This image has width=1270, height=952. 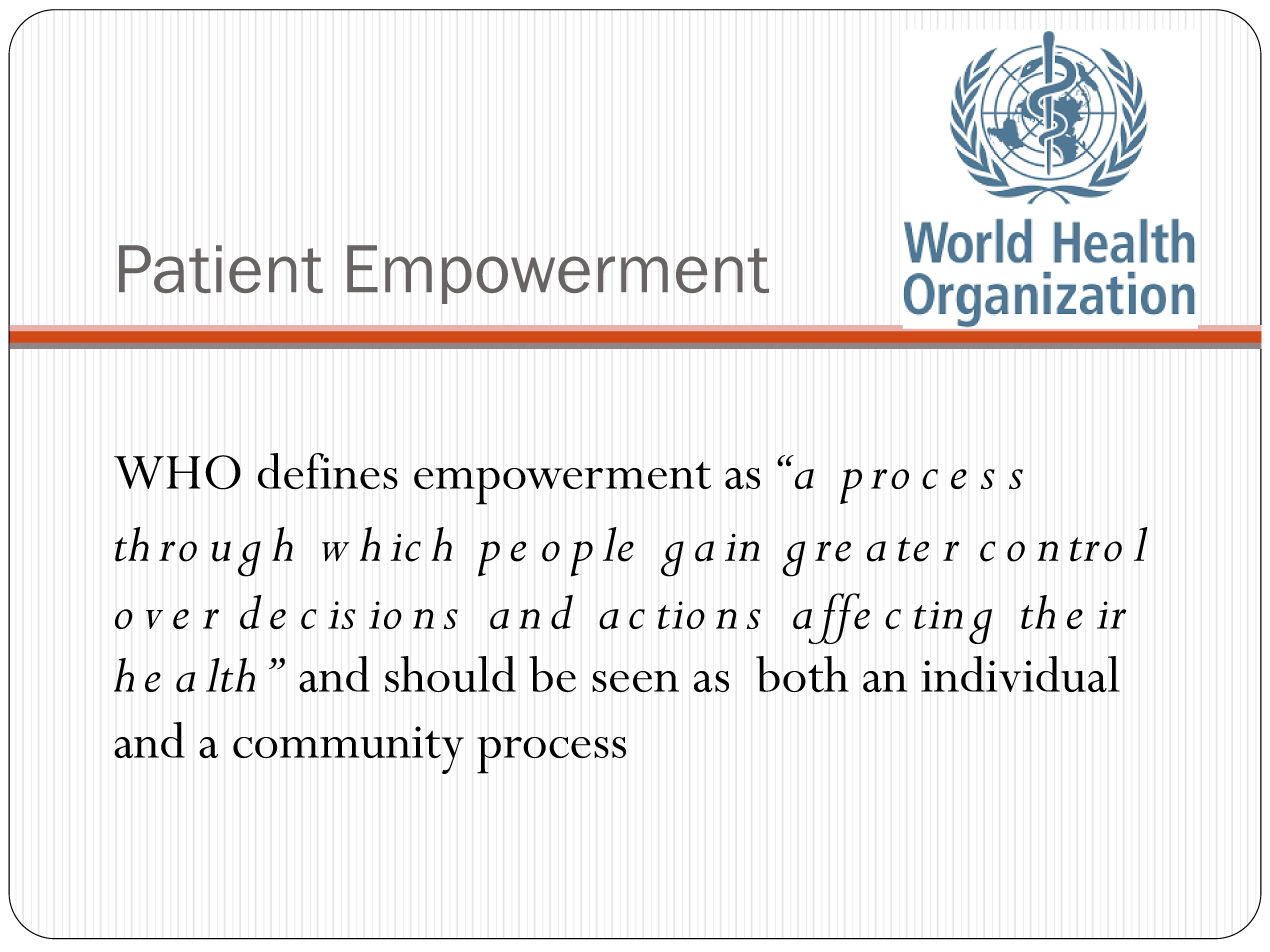 I want to click on individual, so click(x=1020, y=674).
